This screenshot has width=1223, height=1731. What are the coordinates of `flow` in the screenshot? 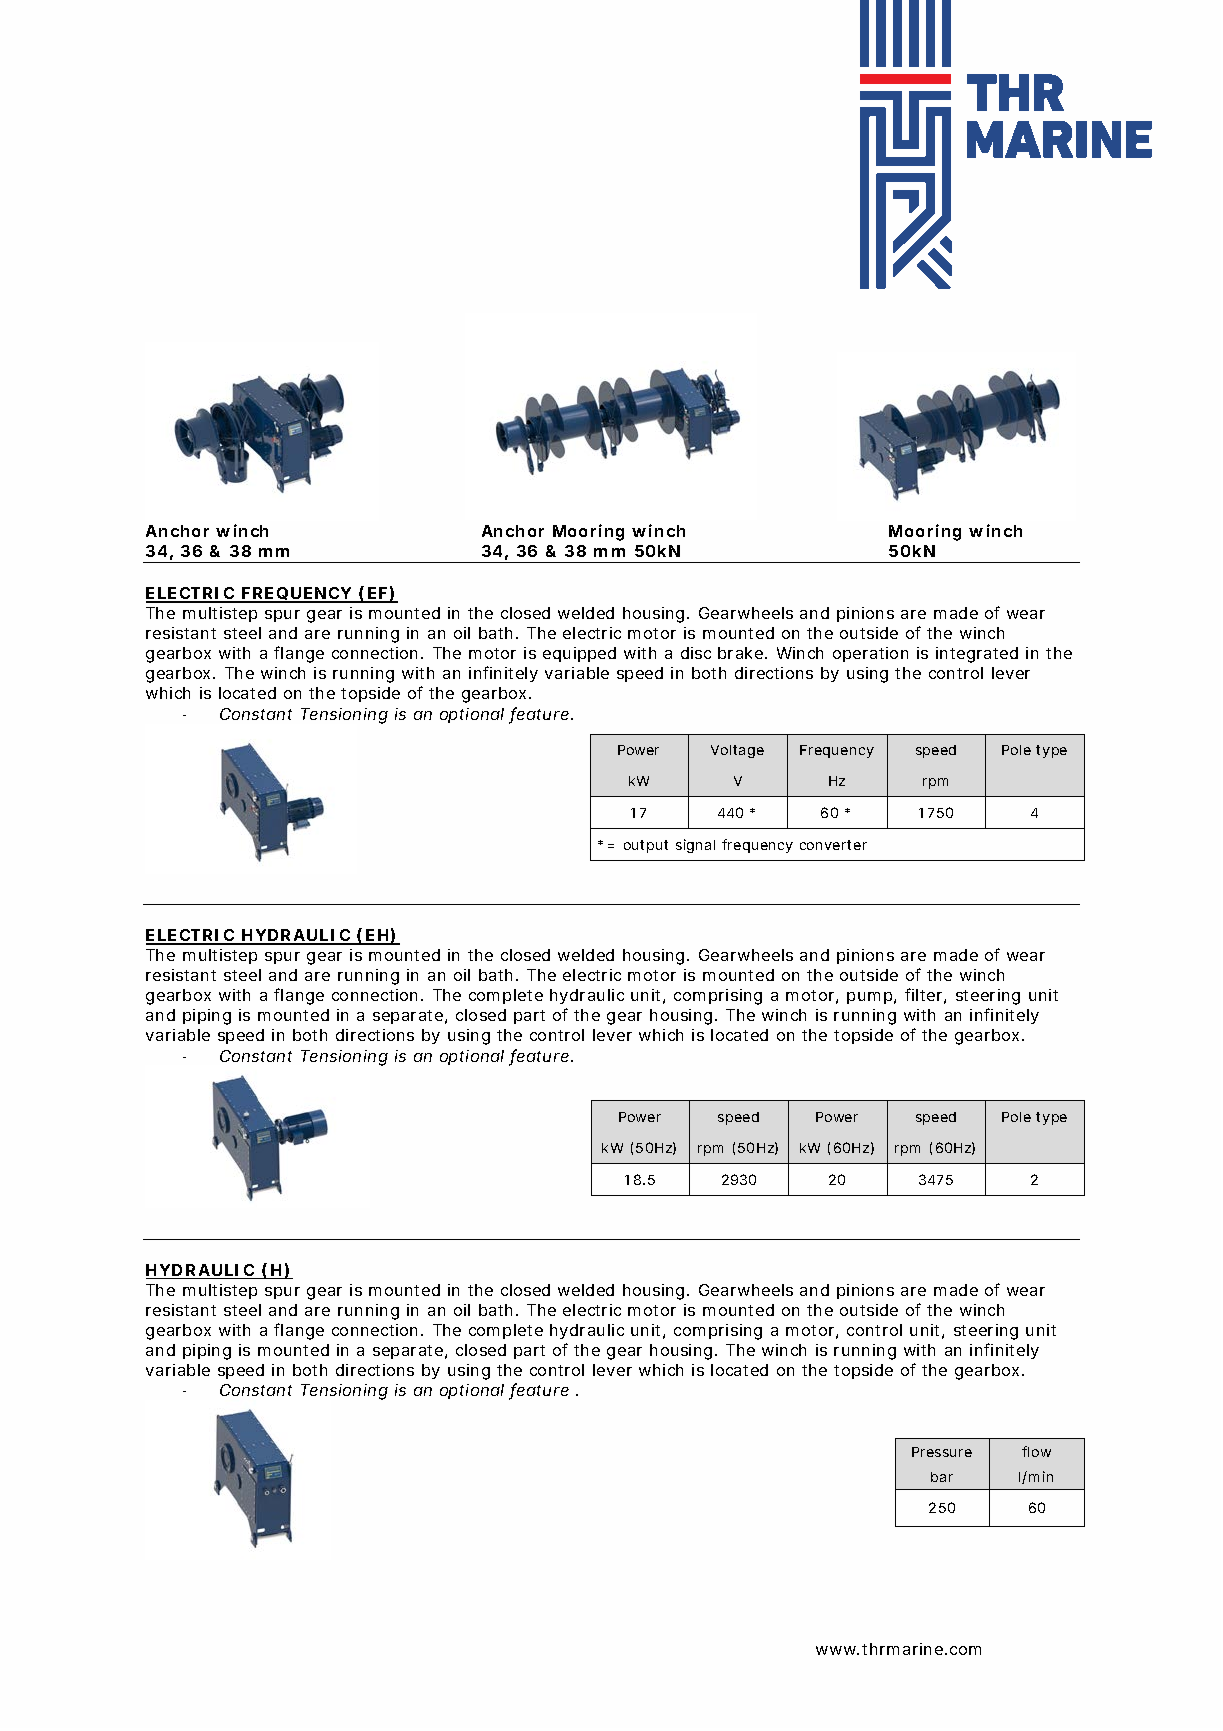 It's located at (1036, 1451).
